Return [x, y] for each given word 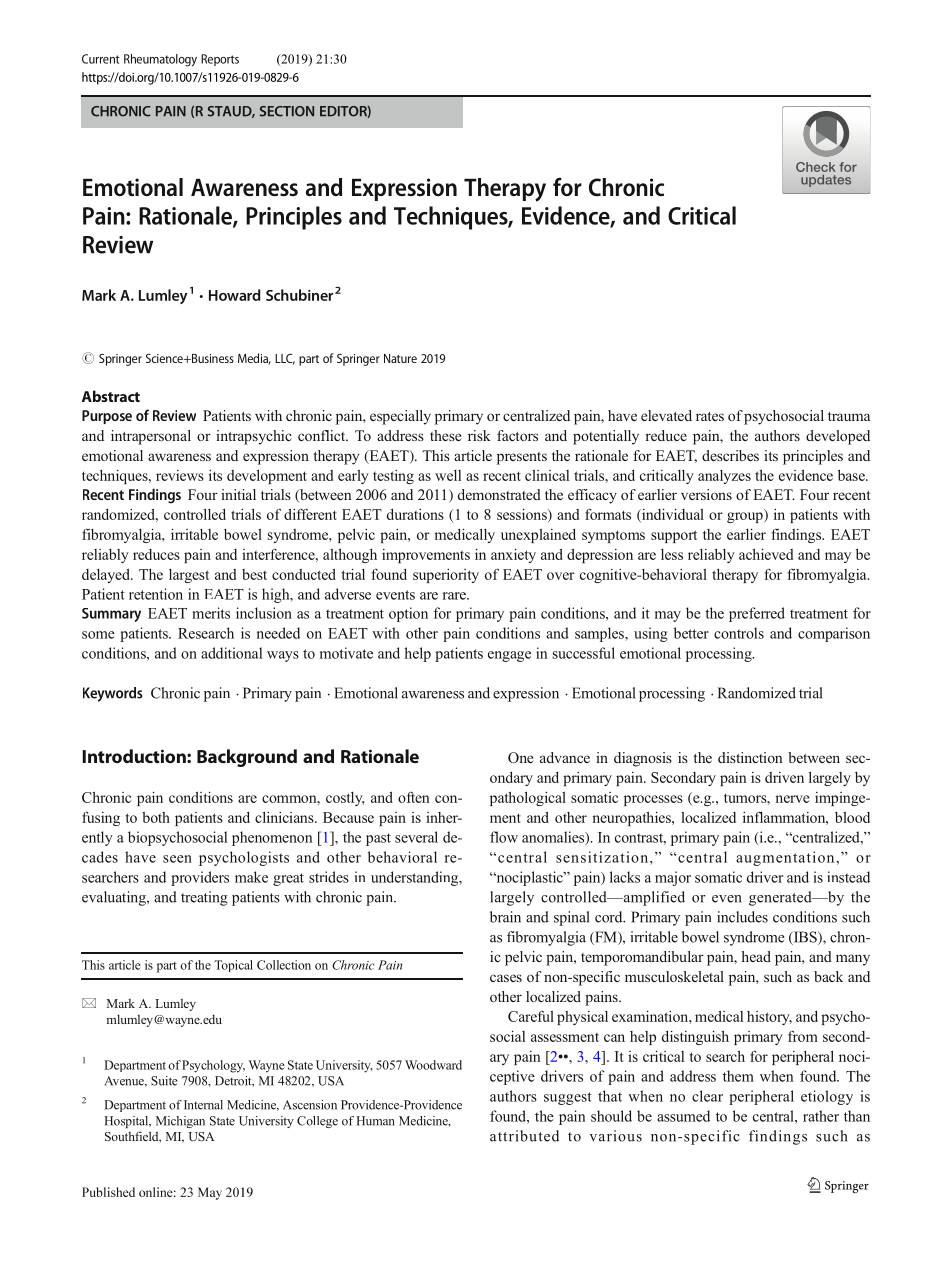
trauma [849, 416]
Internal [203, 1105]
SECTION [287, 111]
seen [177, 859]
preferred [757, 614]
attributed [524, 1136]
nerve [792, 799]
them [738, 1076]
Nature [400, 358]
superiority [446, 576]
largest [189, 576]
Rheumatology [160, 60]
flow [504, 837]
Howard [235, 295]
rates [710, 416]
